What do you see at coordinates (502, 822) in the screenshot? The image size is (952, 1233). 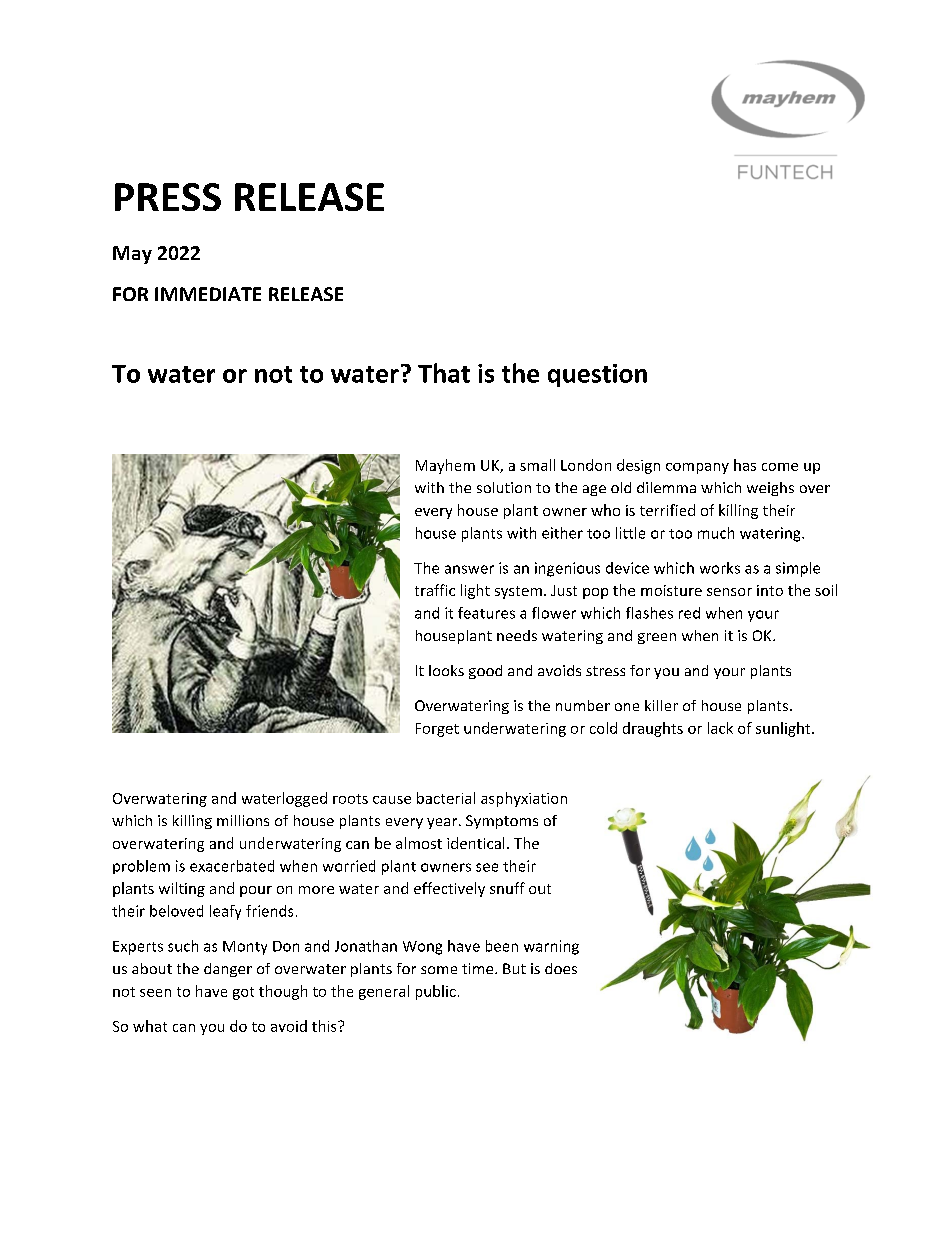 I see `Symptoms` at bounding box center [502, 822].
